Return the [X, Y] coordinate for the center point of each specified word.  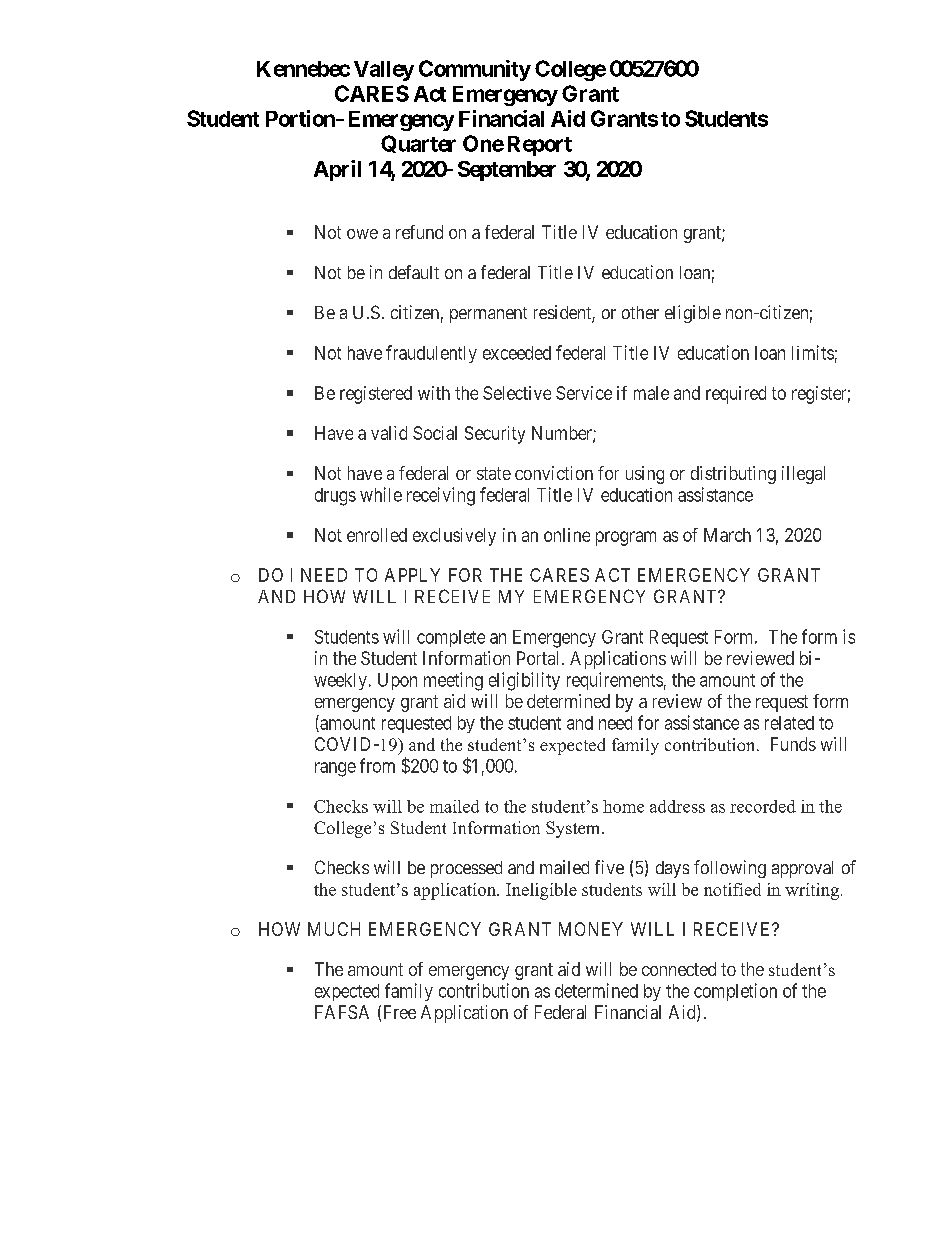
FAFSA [342, 1012]
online [567, 535]
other [640, 312]
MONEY [591, 929]
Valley [384, 71]
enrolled [377, 535]
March [727, 535]
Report [540, 146]
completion [735, 992]
